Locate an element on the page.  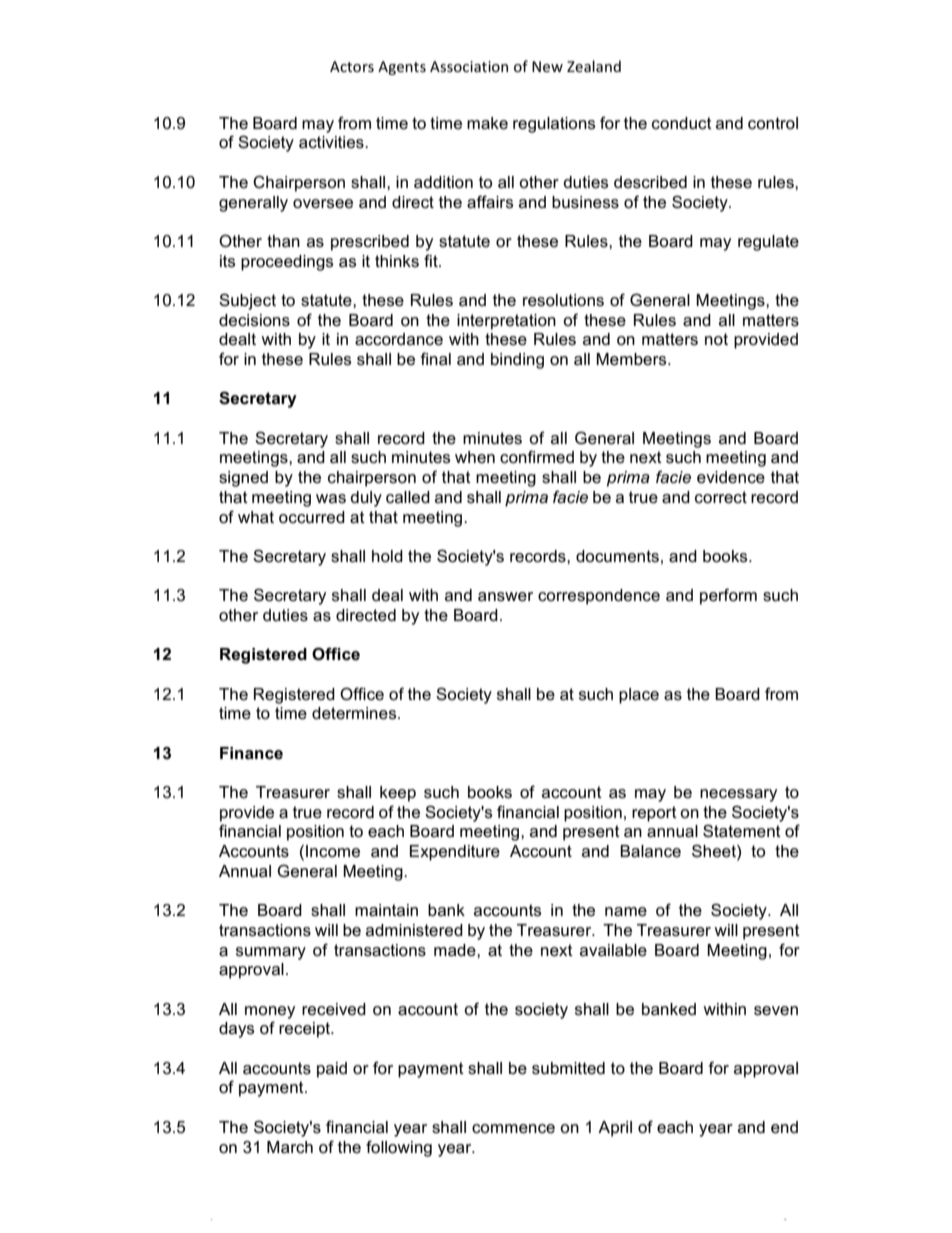
commence is located at coordinates (513, 1129).
